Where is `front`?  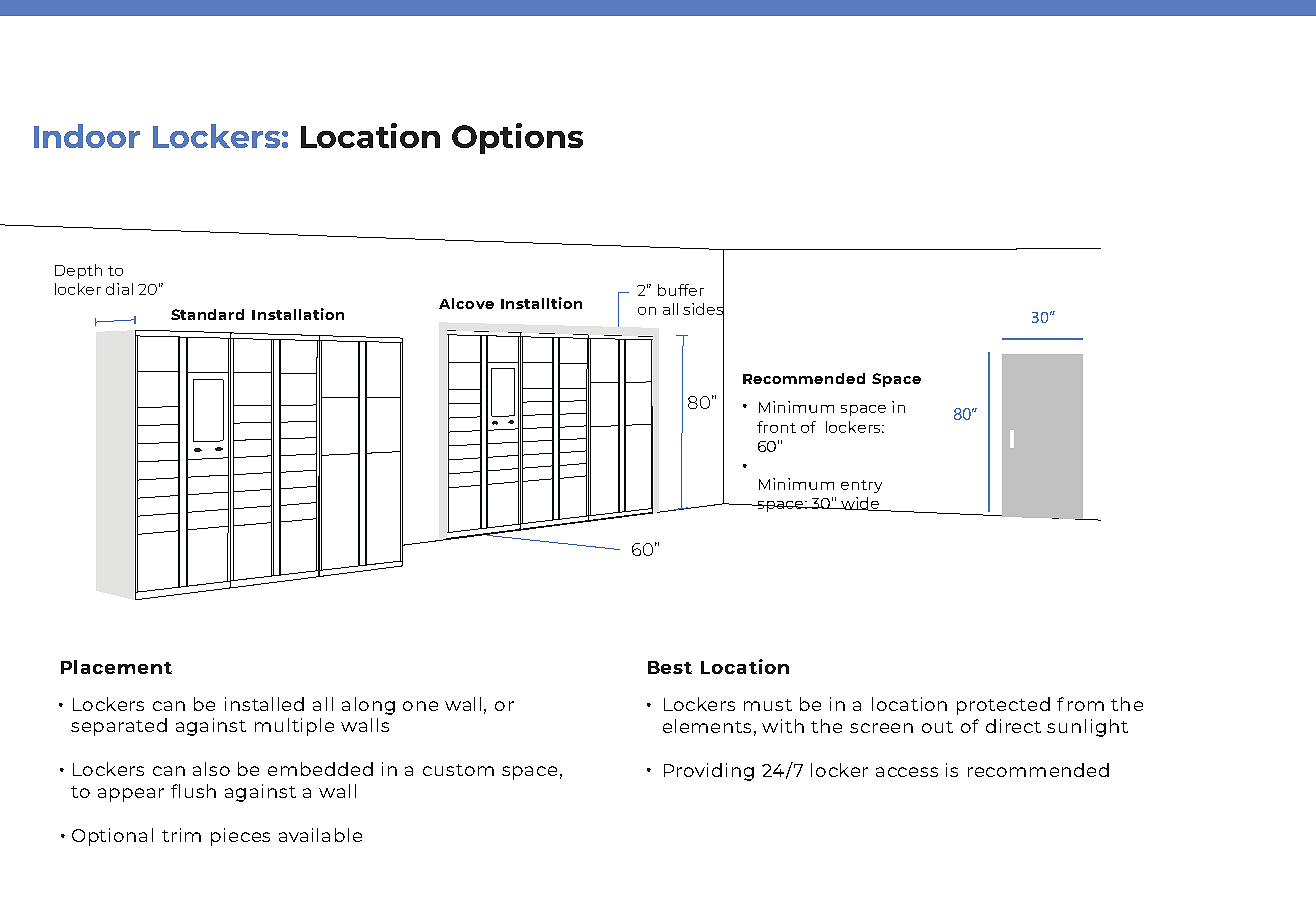
front is located at coordinates (776, 427).
